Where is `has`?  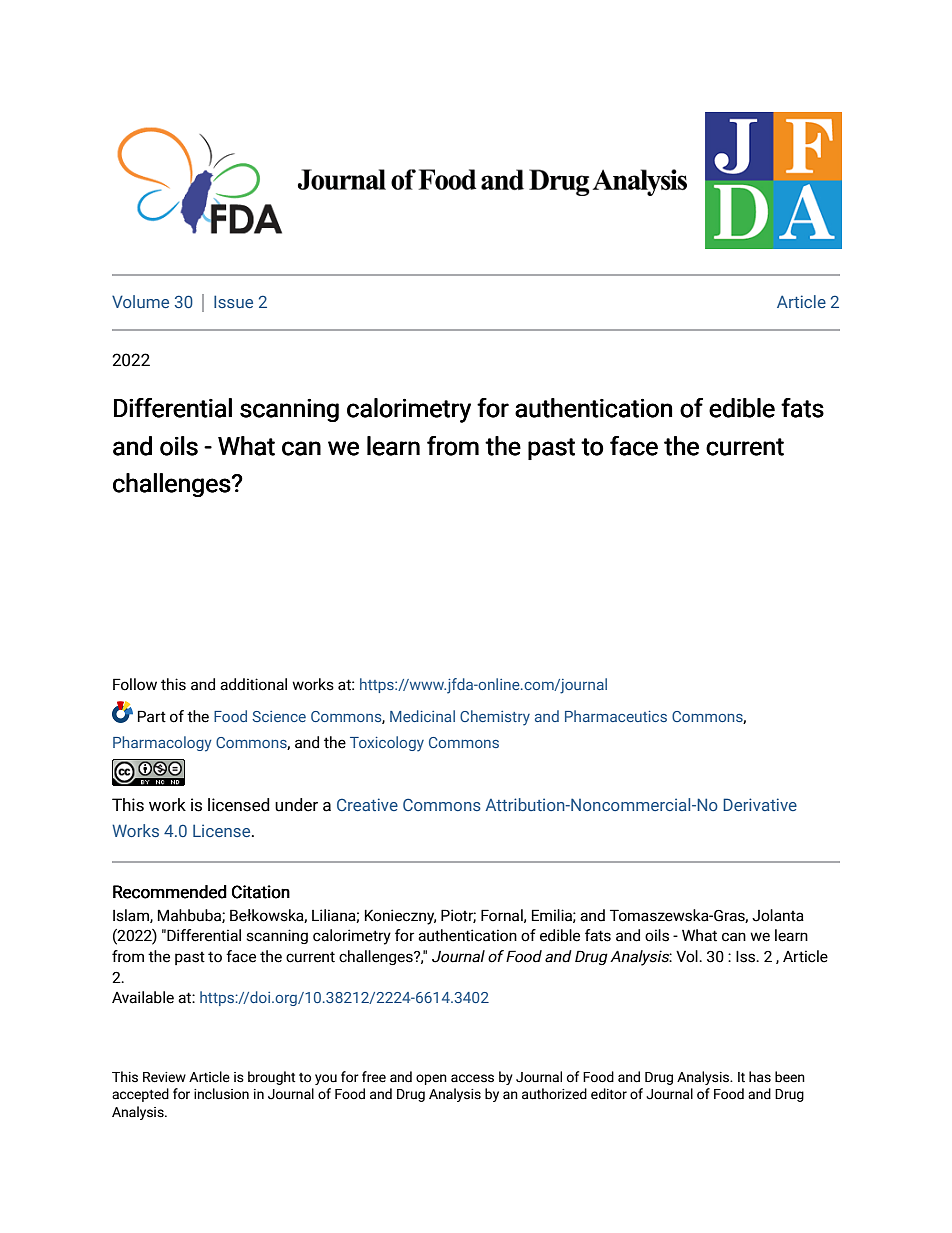 has is located at coordinates (760, 1077).
